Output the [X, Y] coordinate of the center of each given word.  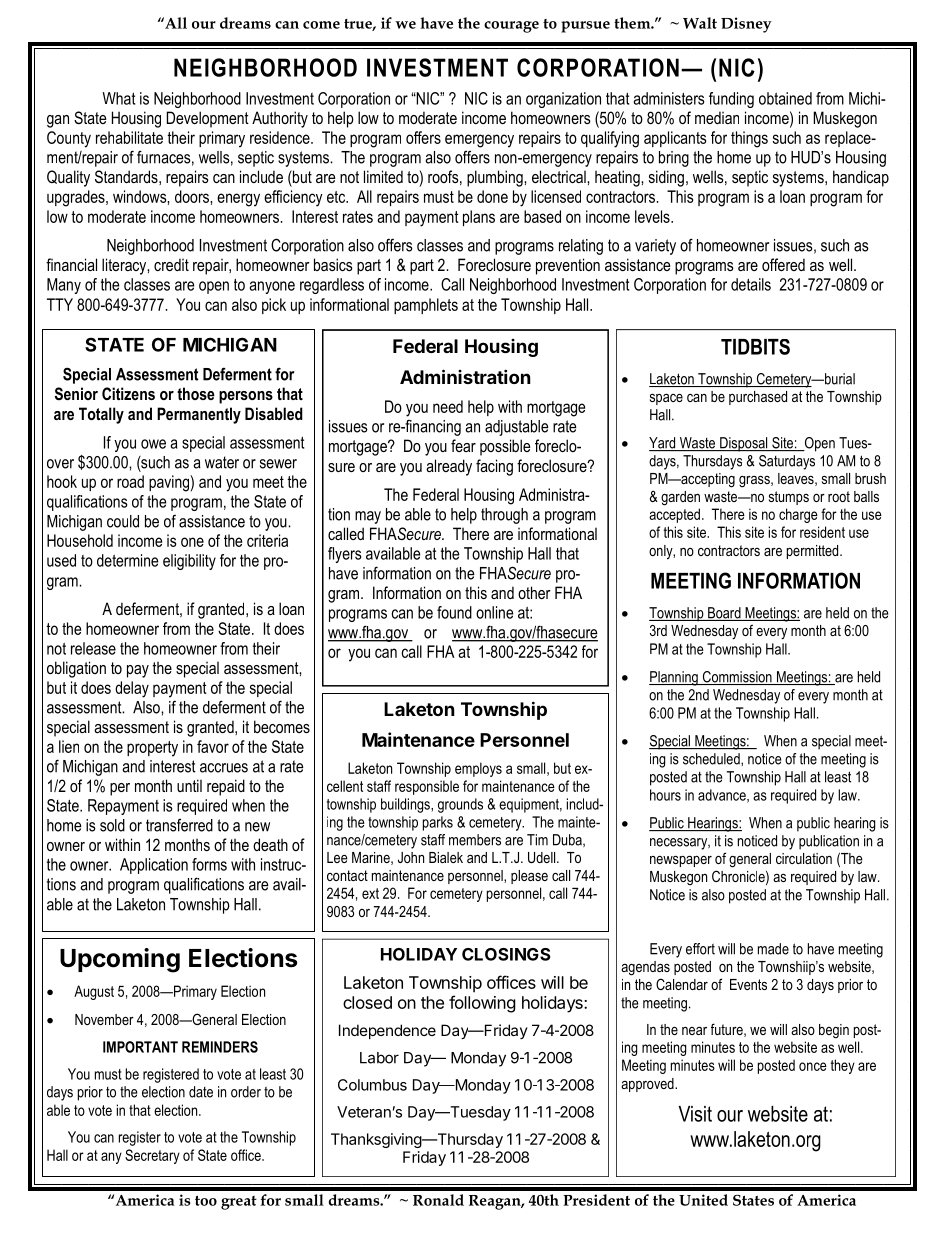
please [529, 877]
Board [724, 614]
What [119, 98]
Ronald [438, 1200]
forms [209, 864]
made [773, 949]
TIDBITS [755, 347]
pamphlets [426, 306]
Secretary [152, 1156]
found [454, 612]
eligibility [189, 562]
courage [511, 27]
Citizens [128, 393]
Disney [746, 25]
